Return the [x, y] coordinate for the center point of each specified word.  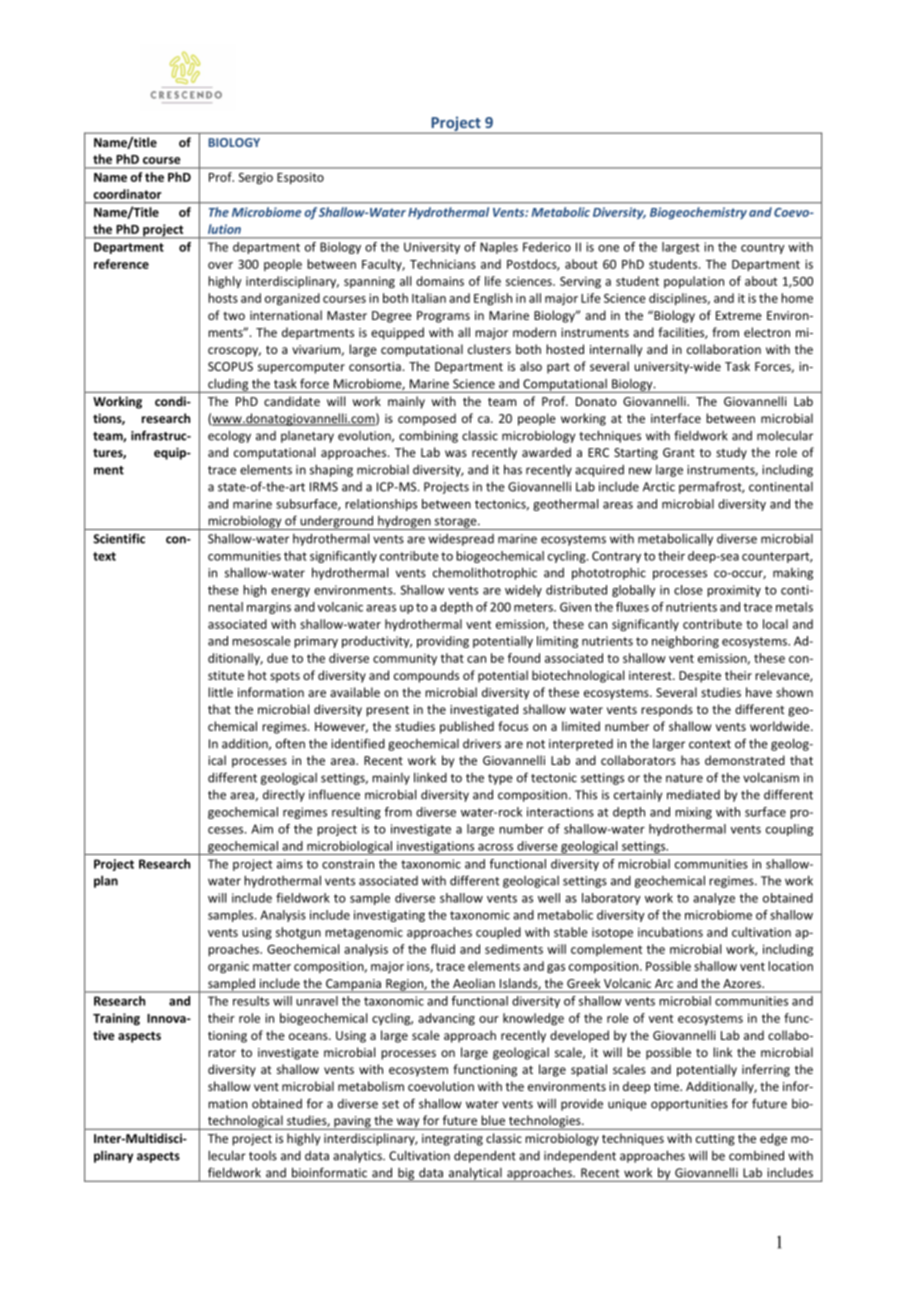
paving [352, 1123]
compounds [426, 676]
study [731, 453]
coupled [498, 933]
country [763, 248]
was [456, 453]
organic [228, 968]
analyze [714, 899]
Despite [700, 677]
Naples [499, 248]
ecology [229, 436]
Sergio [255, 178]
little [220, 692]
